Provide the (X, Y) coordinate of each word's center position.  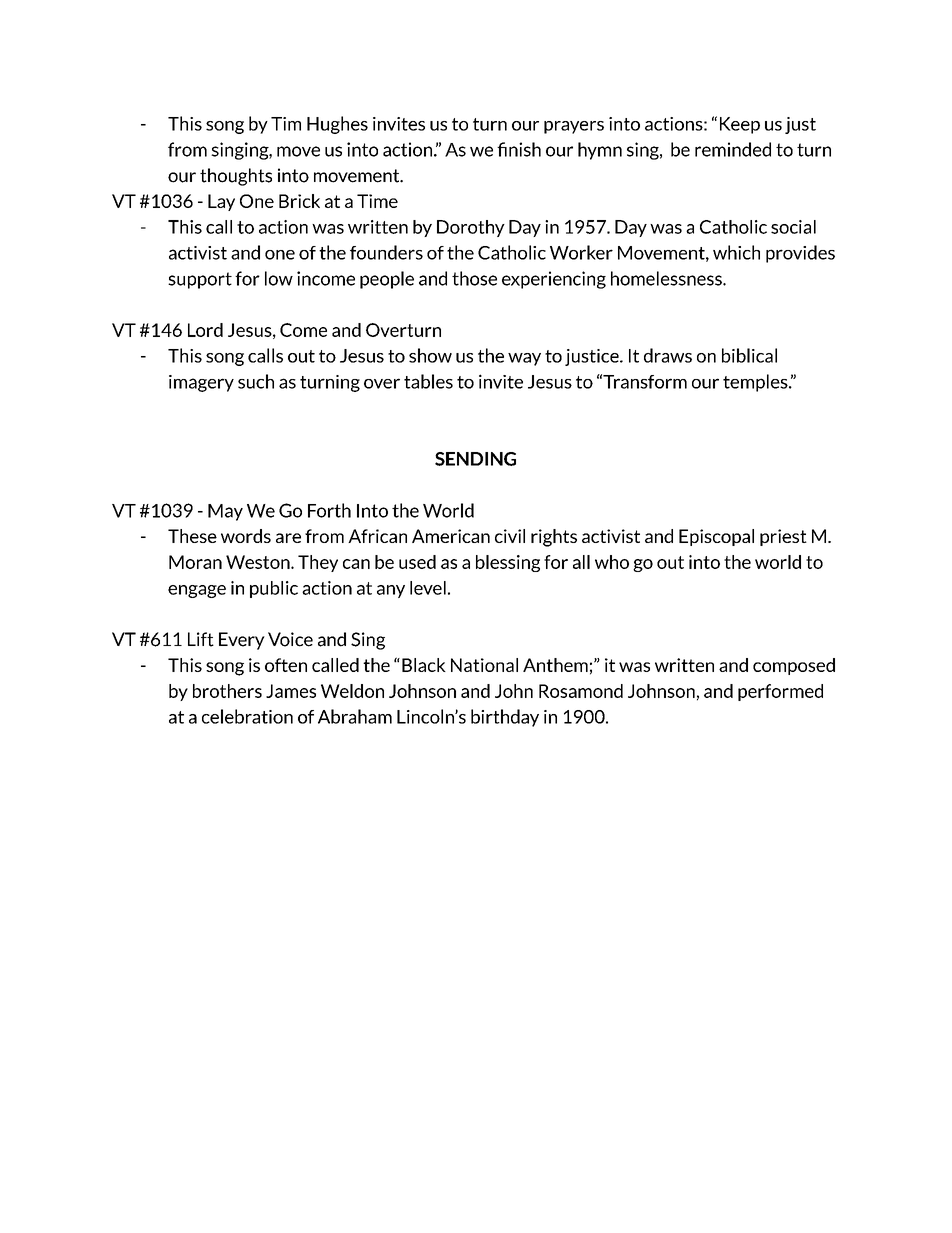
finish (519, 149)
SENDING (475, 459)
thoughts (236, 177)
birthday (505, 718)
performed (780, 692)
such (256, 381)
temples (756, 383)
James (291, 691)
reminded (733, 149)
